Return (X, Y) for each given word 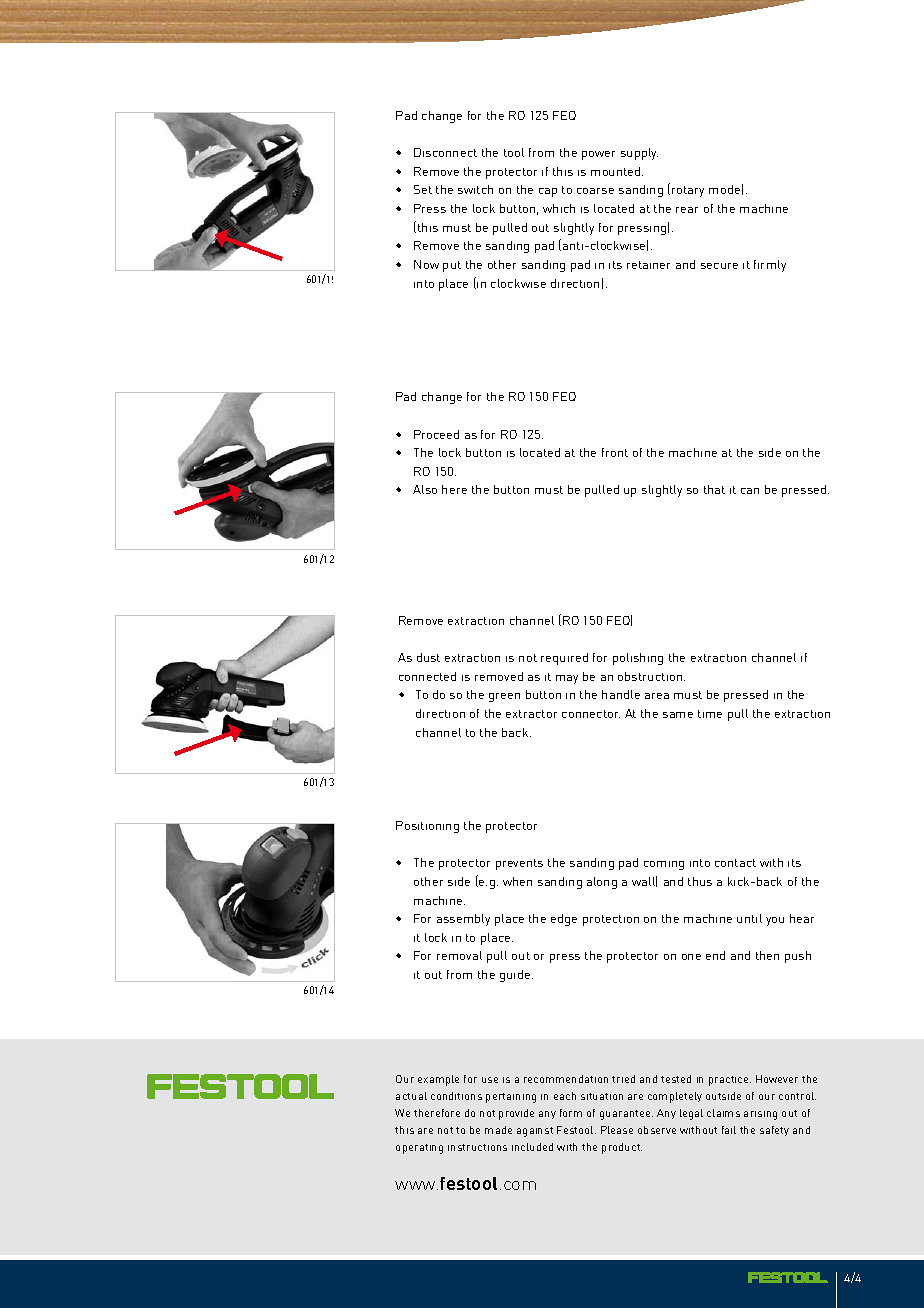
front (615, 452)
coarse (595, 191)
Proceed (436, 434)
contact (735, 863)
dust (428, 657)
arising (760, 1115)
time (710, 714)
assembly (463, 920)
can (750, 491)
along (602, 883)
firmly (770, 266)
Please (617, 1130)
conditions (456, 1096)
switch (475, 189)
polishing (638, 659)
